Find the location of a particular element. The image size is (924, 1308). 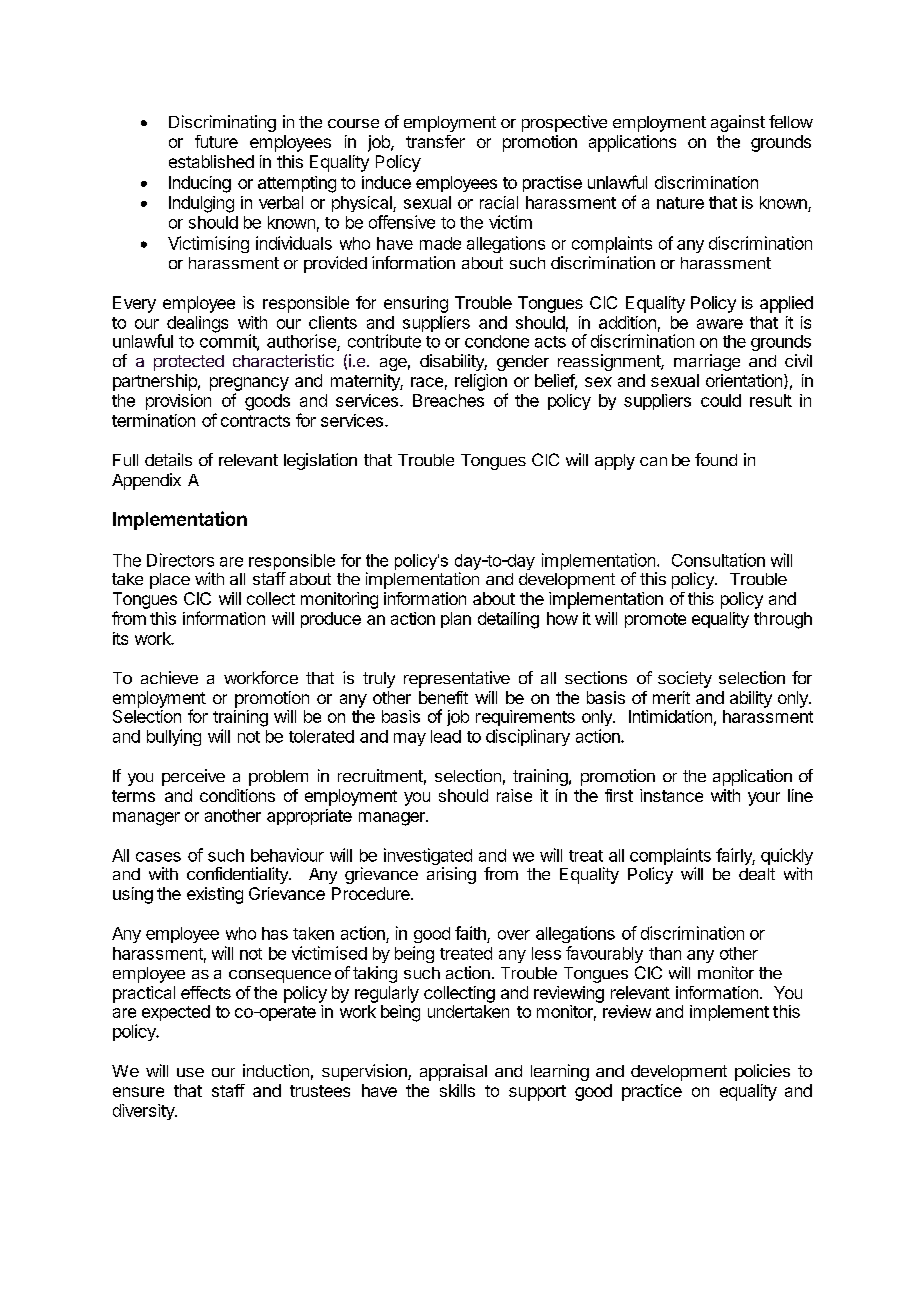

established is located at coordinates (211, 161).
